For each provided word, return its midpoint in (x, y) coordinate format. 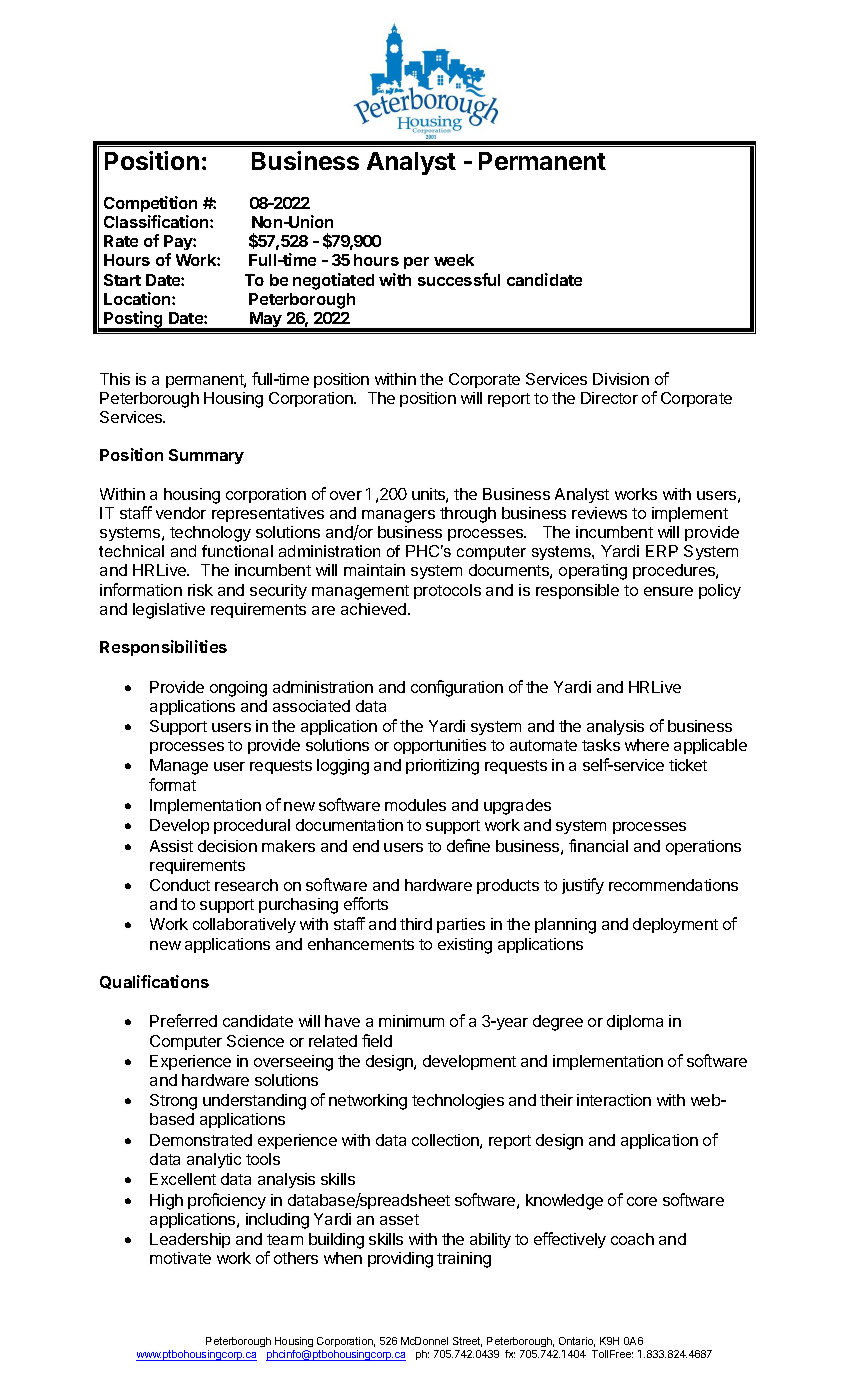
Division (621, 379)
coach (632, 1239)
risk (200, 590)
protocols (447, 591)
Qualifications (154, 982)
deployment (675, 925)
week (454, 260)
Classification (157, 221)
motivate (180, 1258)
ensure (668, 591)
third (416, 924)
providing (400, 1260)
